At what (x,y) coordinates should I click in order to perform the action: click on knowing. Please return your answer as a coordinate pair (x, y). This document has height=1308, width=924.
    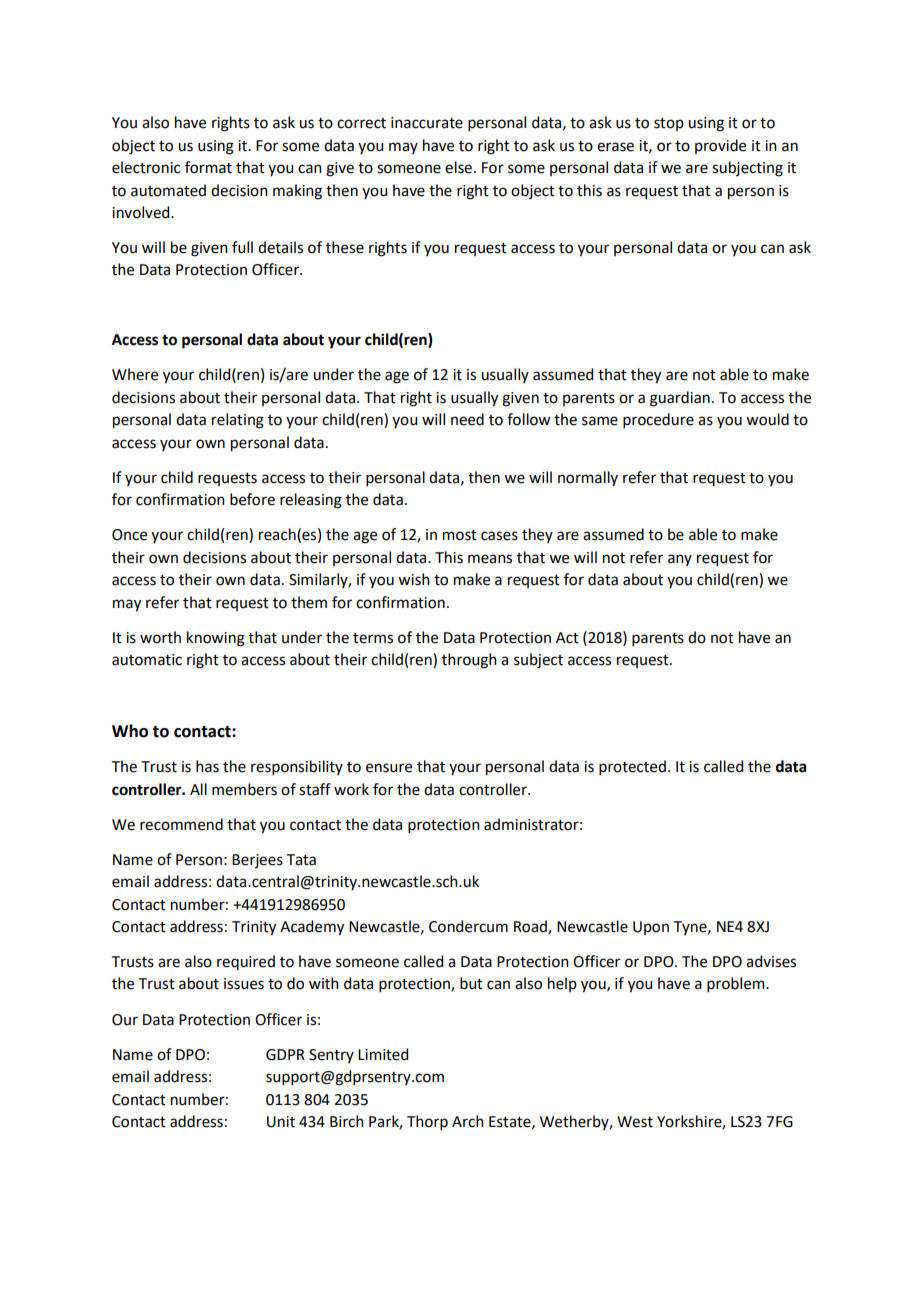
    Looking at the image, I should click on (216, 639).
